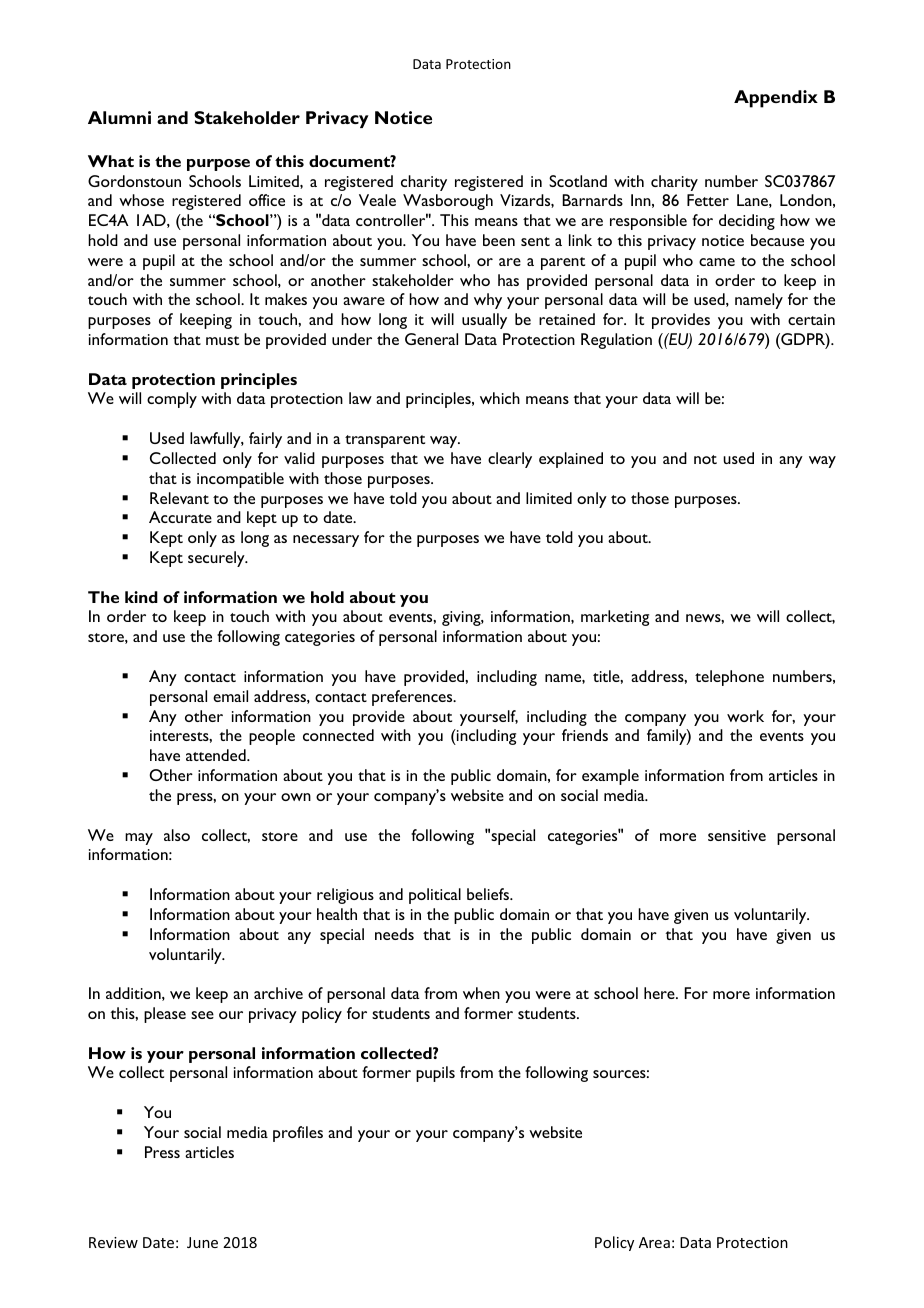 The width and height of the screenshot is (924, 1308). Describe the element at coordinates (172, 400) in the screenshot. I see `comply` at that location.
